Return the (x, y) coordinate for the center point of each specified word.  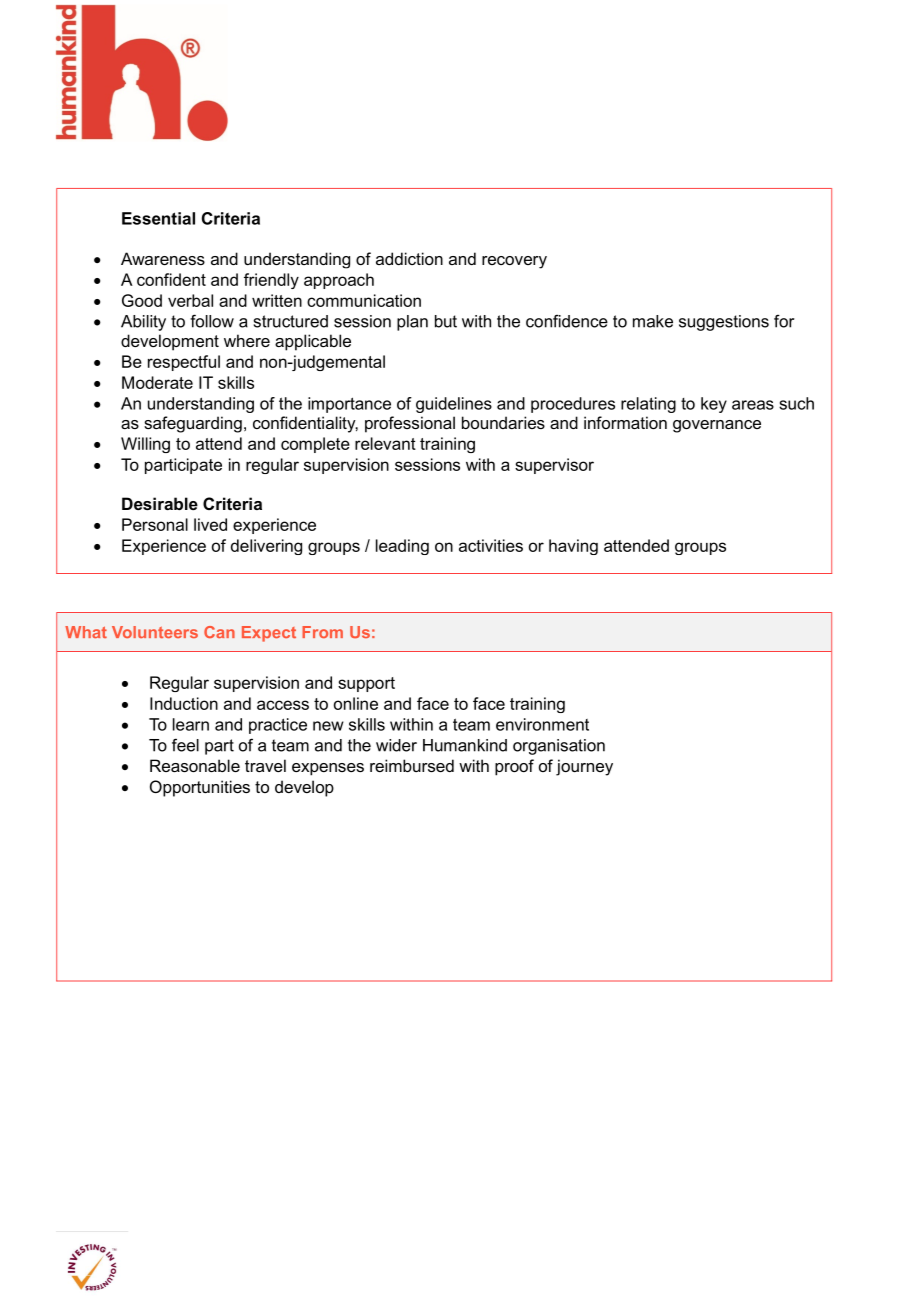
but (446, 321)
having (573, 547)
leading (402, 547)
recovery (514, 262)
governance (717, 426)
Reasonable (195, 765)
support (366, 684)
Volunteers (155, 632)
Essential (158, 218)
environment (542, 724)
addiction (409, 258)
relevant (385, 443)
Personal (155, 524)
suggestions (724, 323)
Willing (145, 445)
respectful (184, 363)
